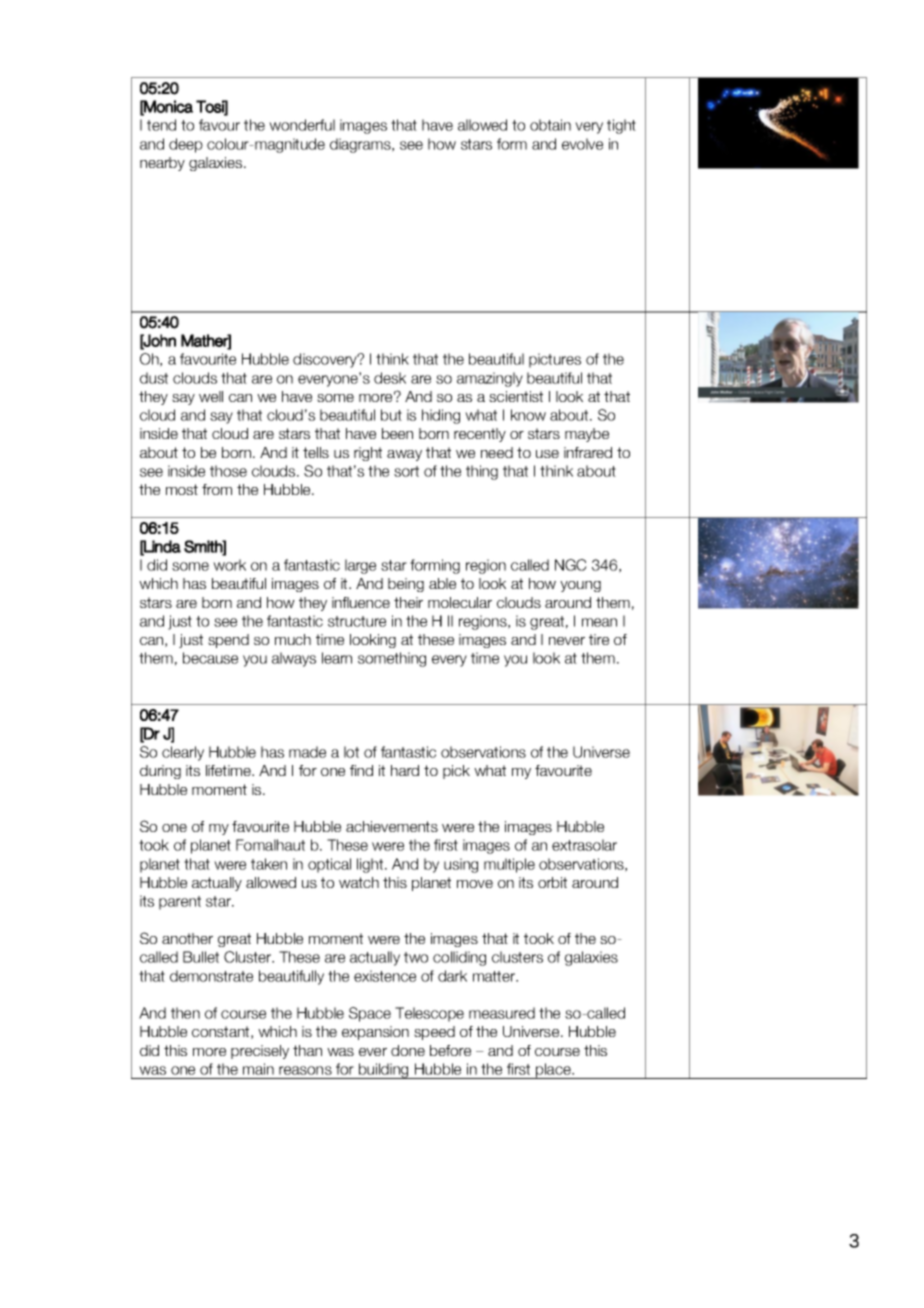 Image resolution: width=924 pixels, height=1308 pixels. I want to click on then, so click(185, 1013).
